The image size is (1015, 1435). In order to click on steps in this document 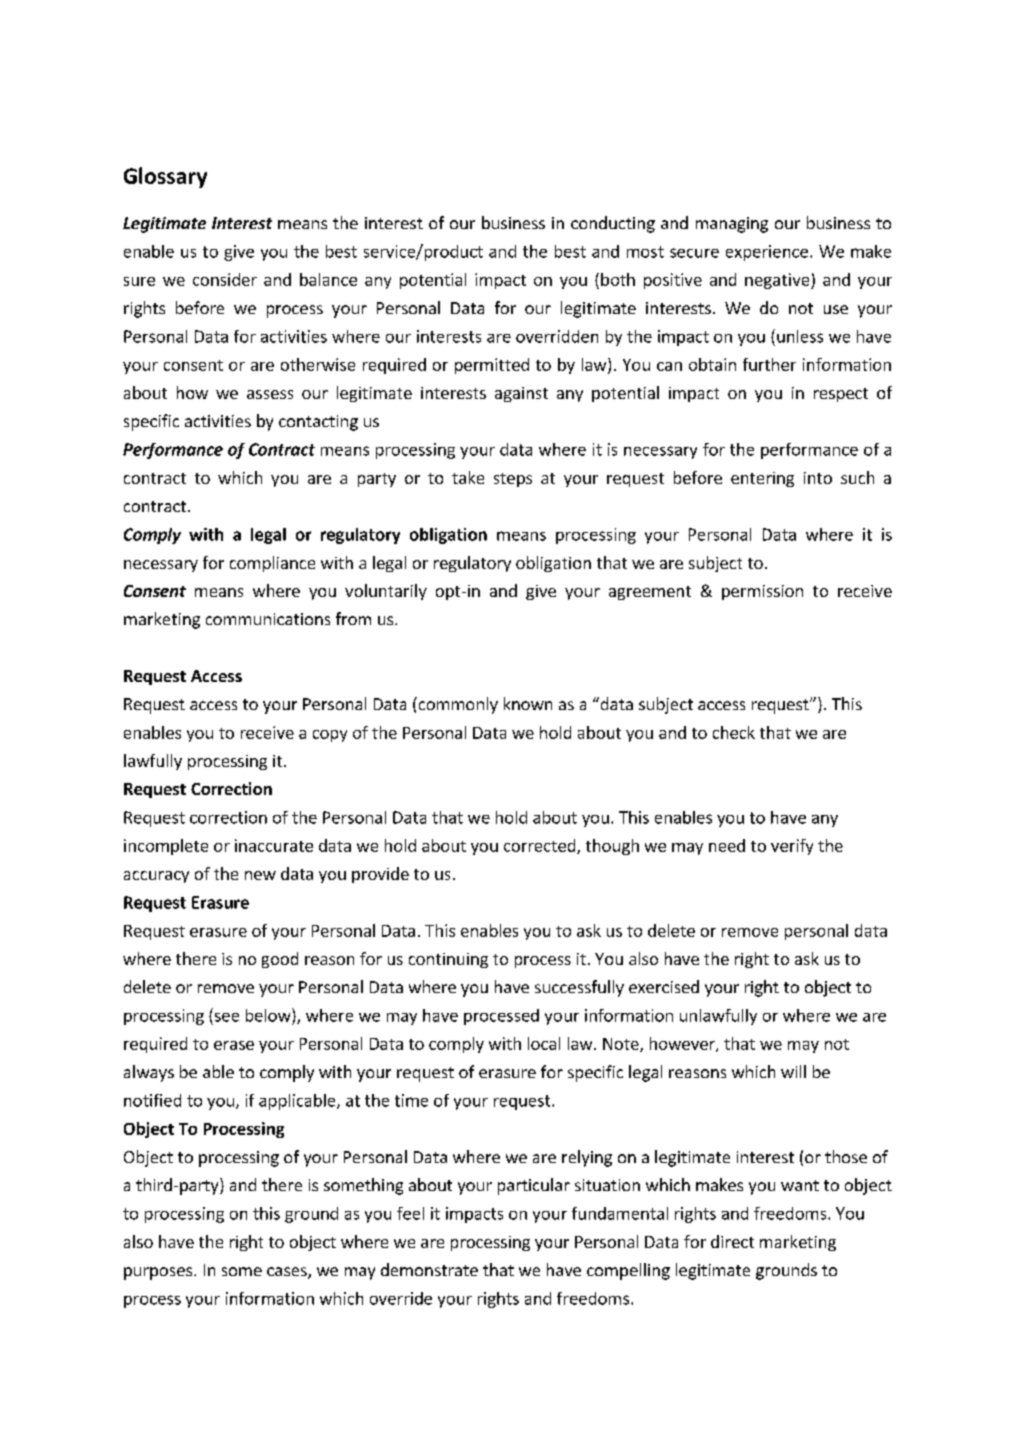, I will do `click(513, 480)`.
